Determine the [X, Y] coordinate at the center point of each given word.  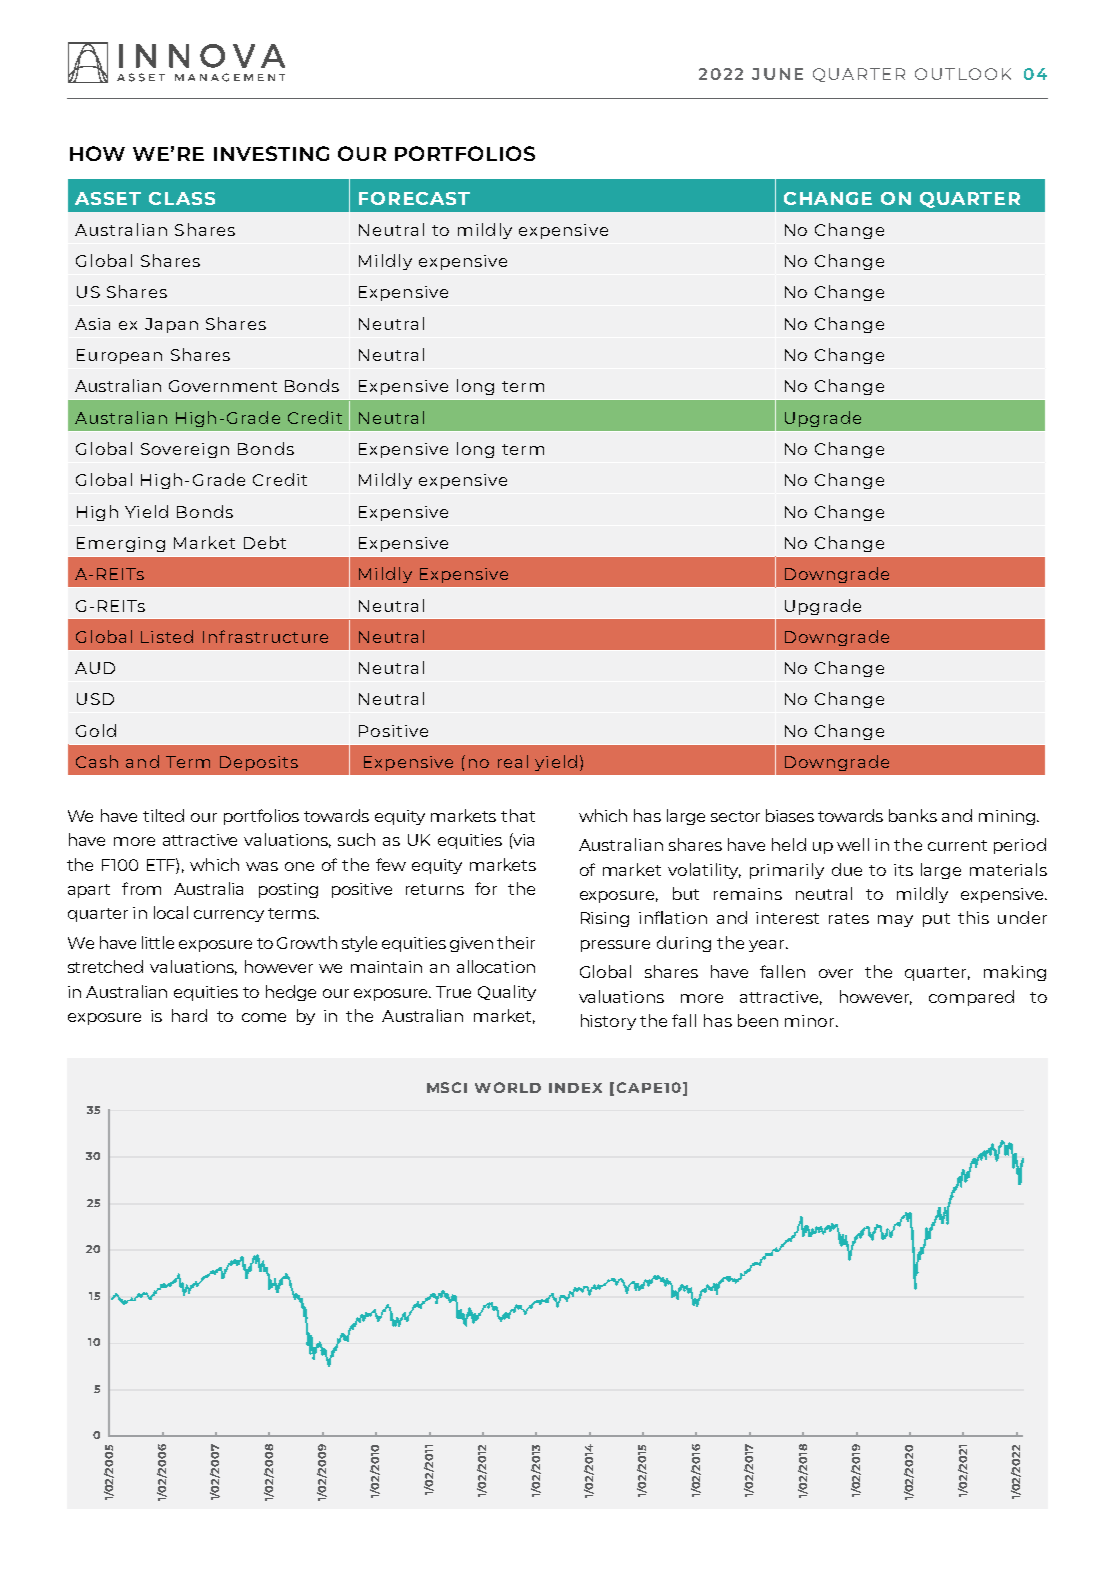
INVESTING [271, 153]
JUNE [777, 74]
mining [1008, 817]
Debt [265, 542]
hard [189, 1015]
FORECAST [414, 198]
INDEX [575, 1088]
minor [811, 1021]
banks [913, 815]
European [119, 356]
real [513, 761]
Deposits [259, 763]
